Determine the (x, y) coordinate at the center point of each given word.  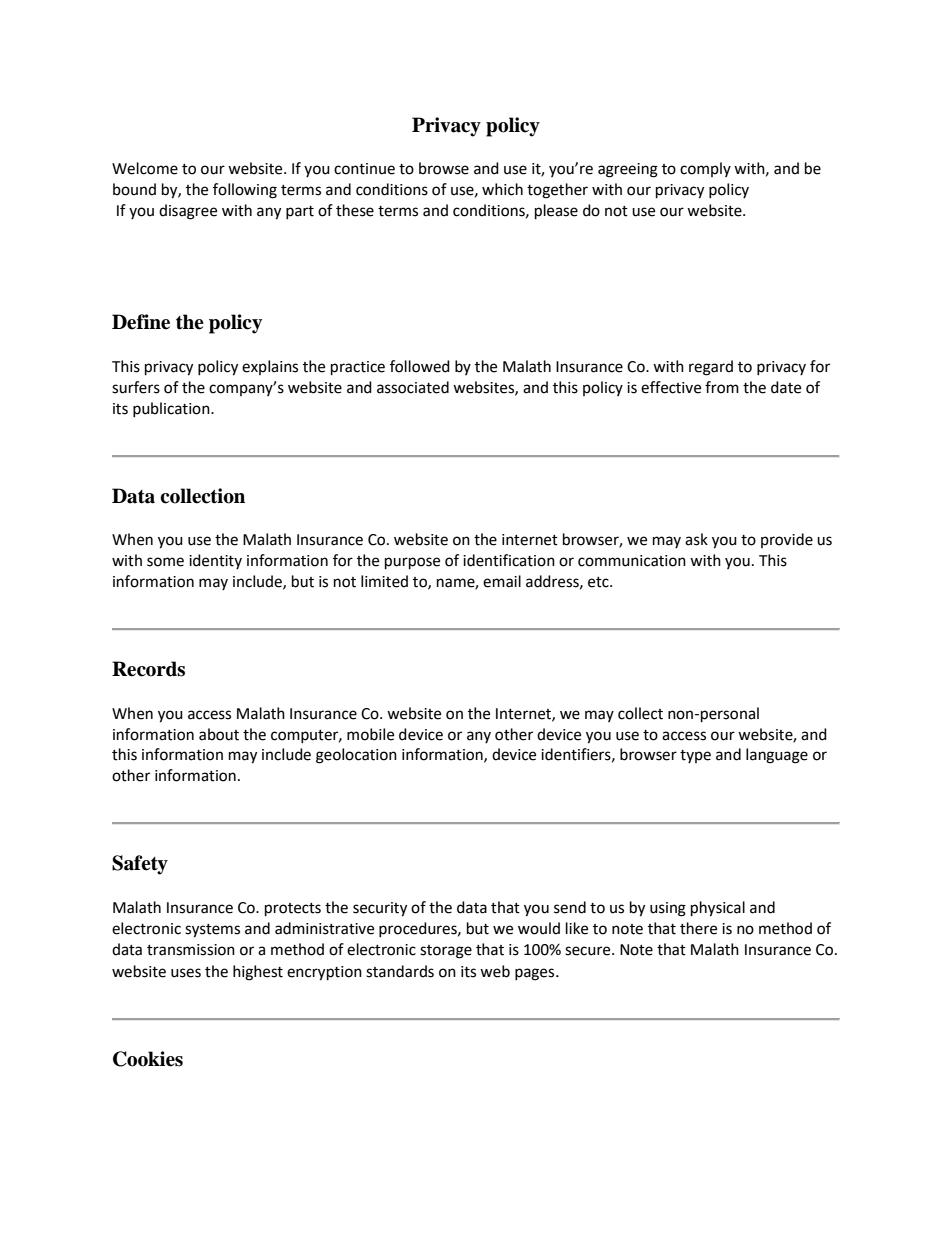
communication (632, 561)
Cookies (148, 1059)
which (502, 189)
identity (215, 561)
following (245, 191)
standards (400, 971)
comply (705, 169)
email (502, 581)
